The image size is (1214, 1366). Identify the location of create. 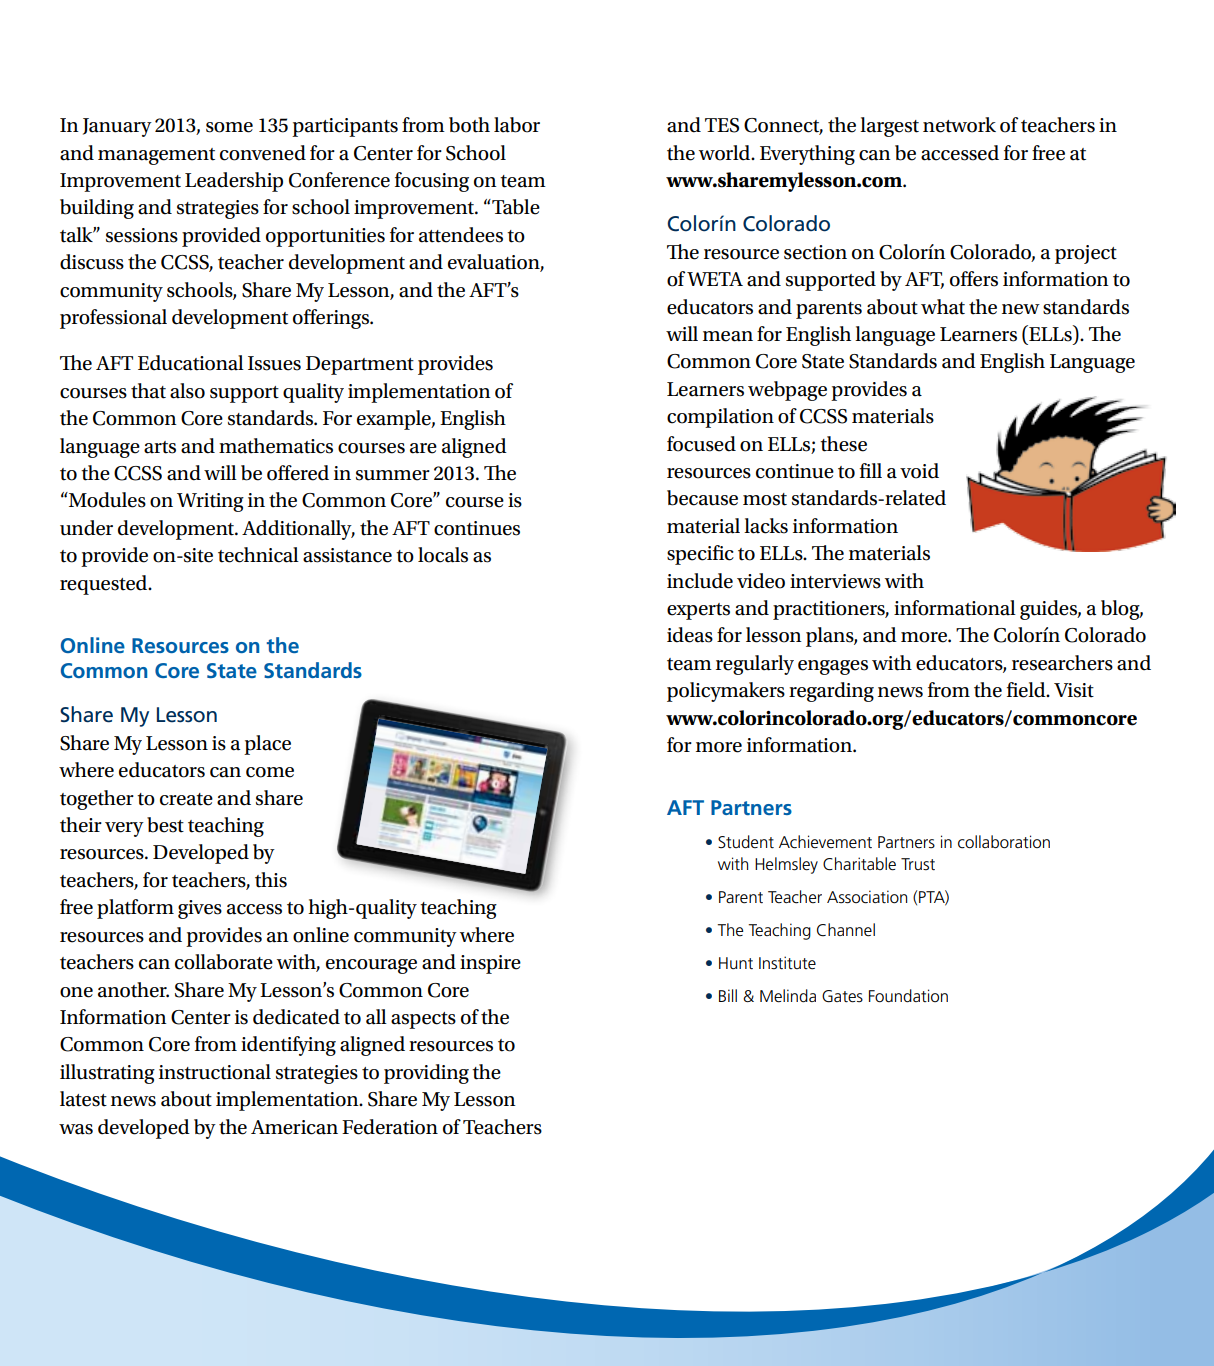
(186, 799).
